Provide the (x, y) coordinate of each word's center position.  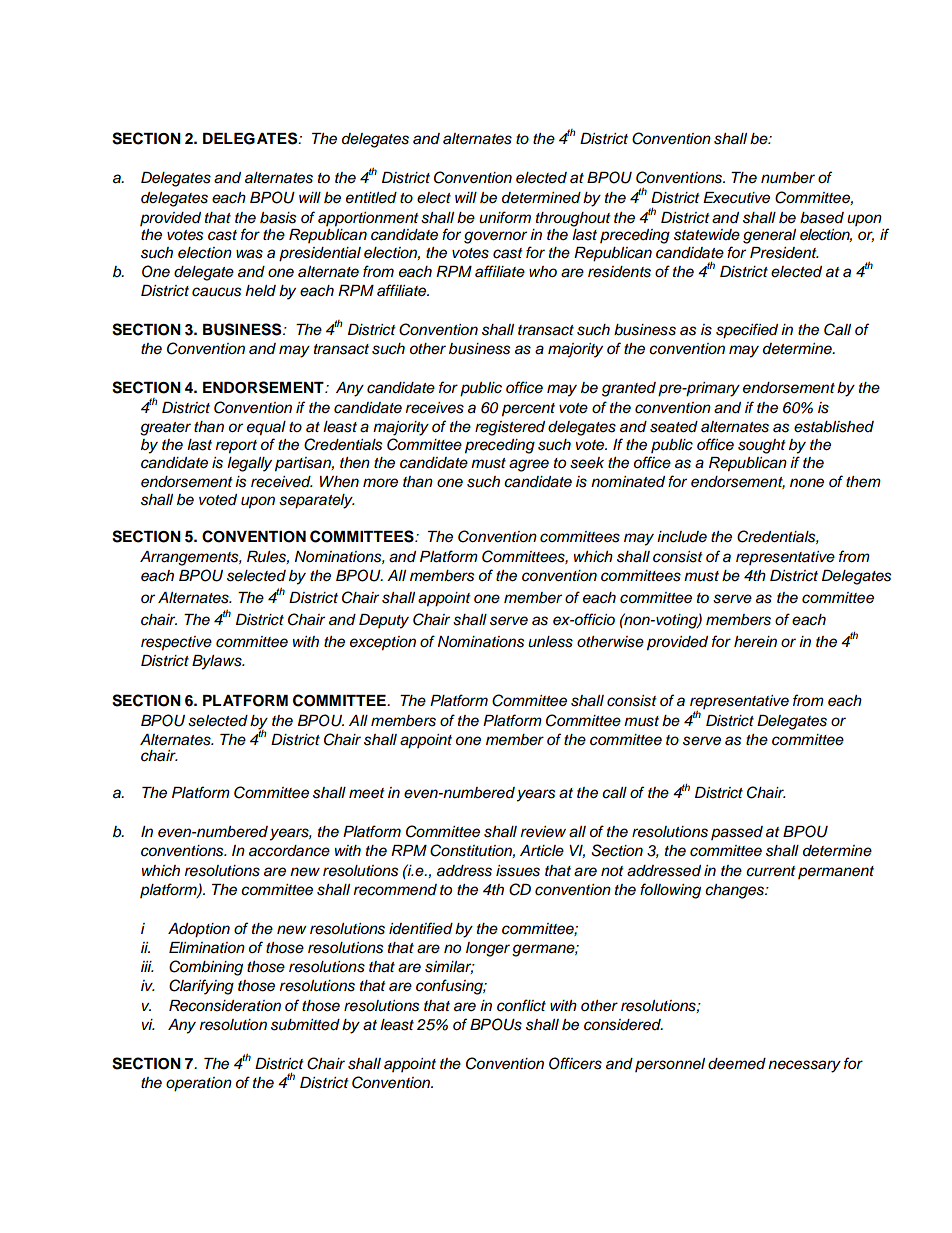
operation (199, 1084)
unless (550, 642)
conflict (521, 1005)
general (769, 236)
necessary (804, 1066)
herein (755, 641)
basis (278, 218)
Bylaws (218, 662)
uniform (505, 217)
